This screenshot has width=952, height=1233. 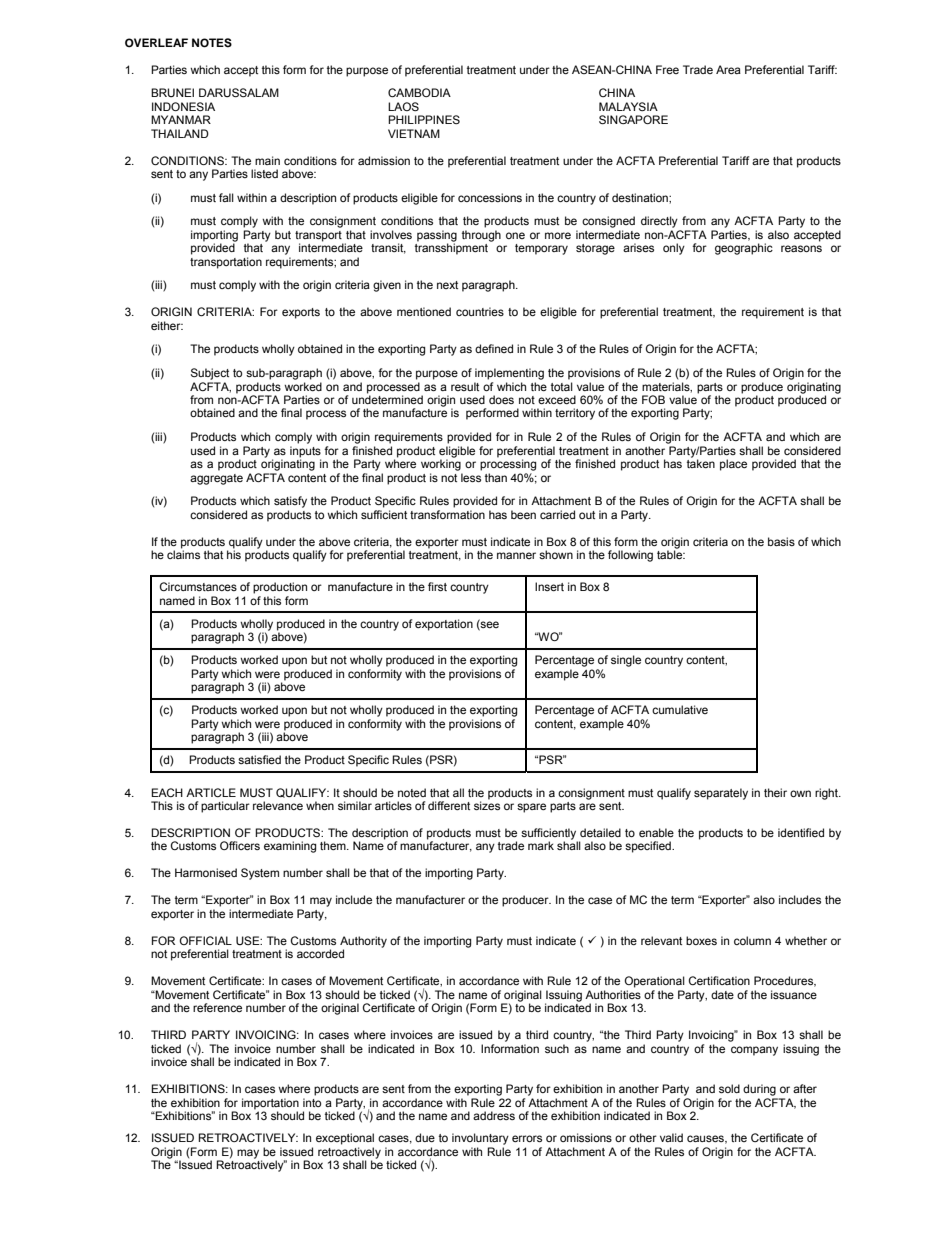 I want to click on CAMBODIA, so click(x=419, y=92).
